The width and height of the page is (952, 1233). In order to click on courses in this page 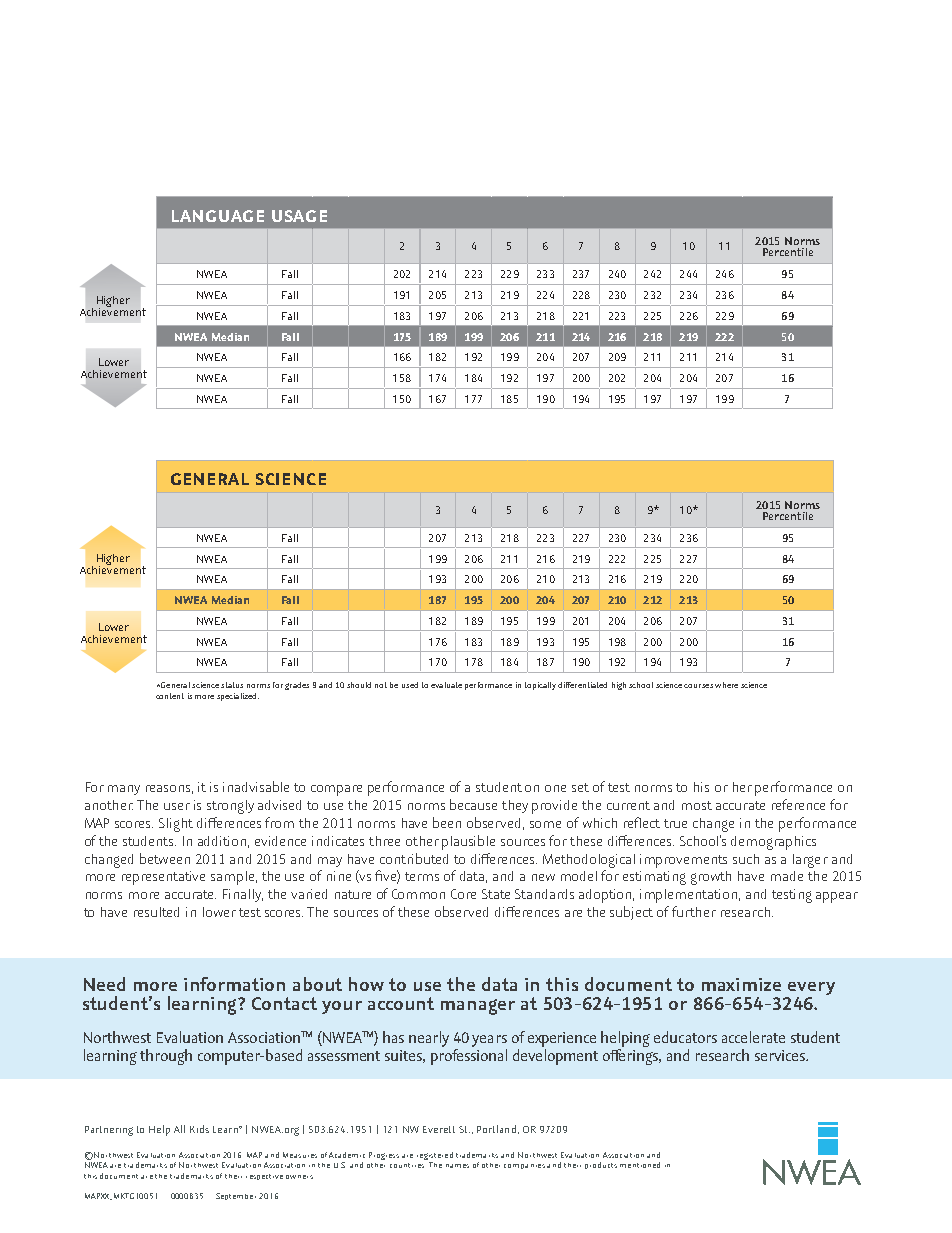, I will do `click(698, 686)`.
